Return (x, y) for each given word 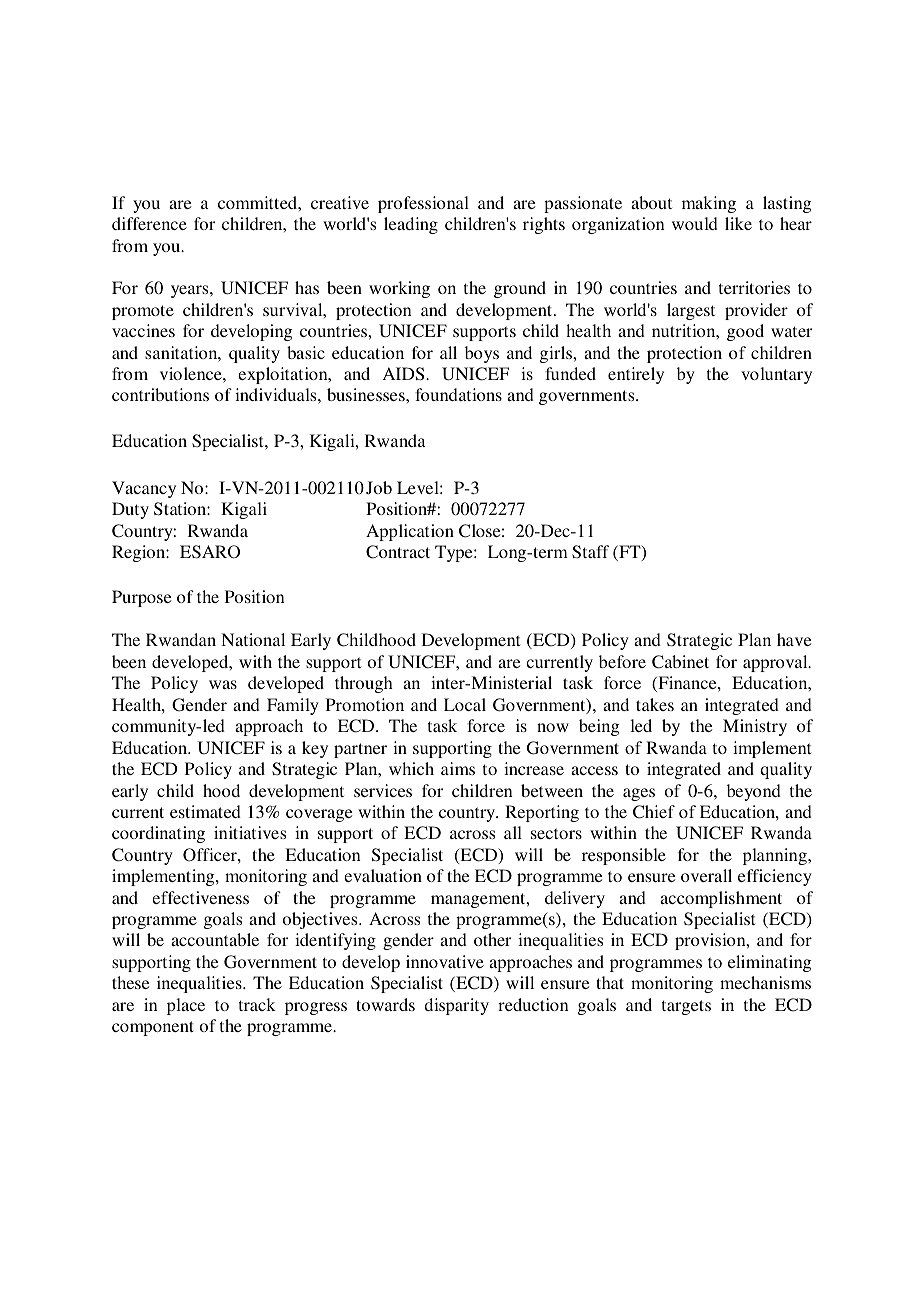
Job (379, 487)
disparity (456, 1006)
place (186, 1006)
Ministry (755, 727)
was (223, 684)
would (695, 223)
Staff (590, 552)
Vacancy (144, 489)
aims (458, 768)
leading (411, 225)
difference (149, 223)
